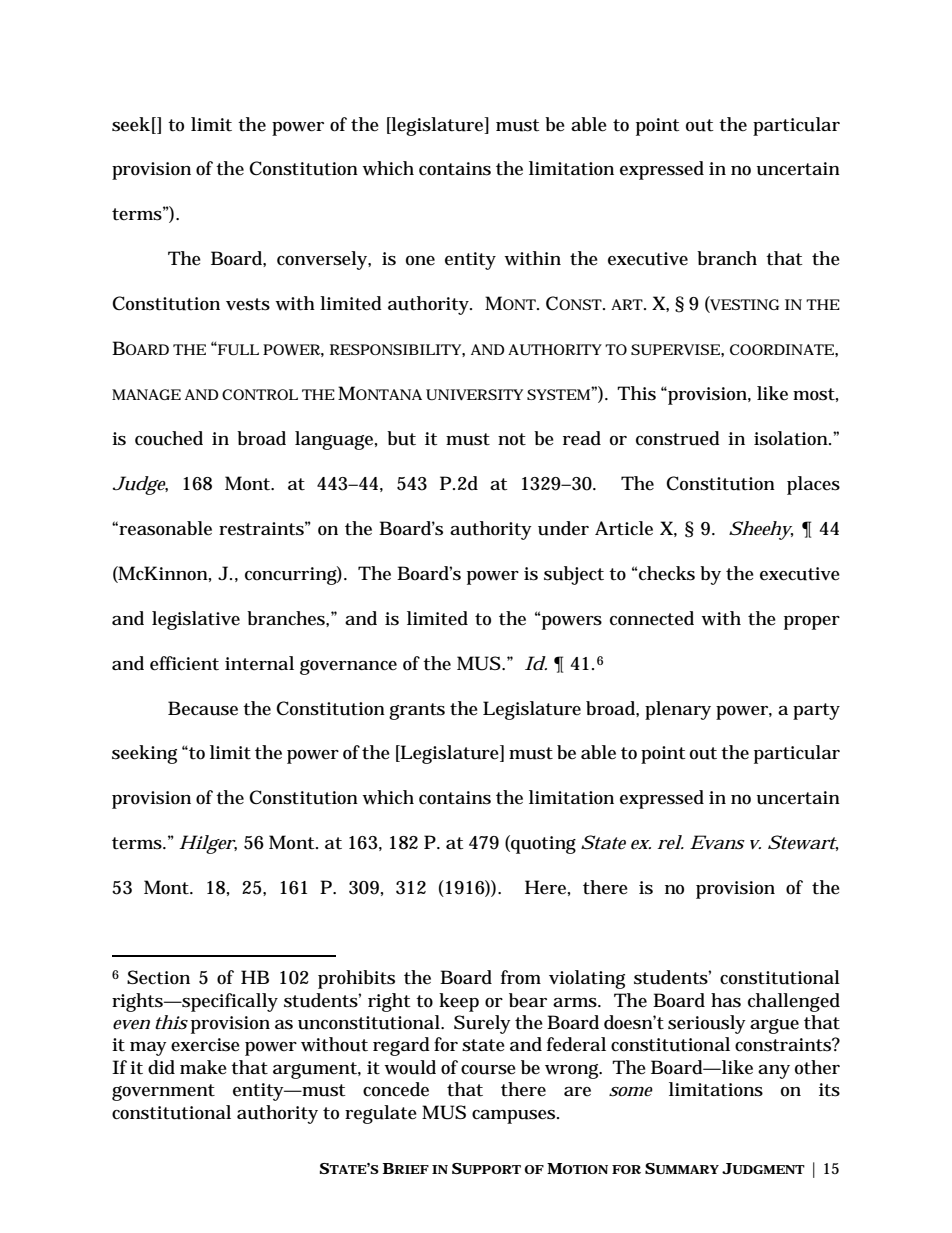  I want to click on plenary, so click(678, 710).
